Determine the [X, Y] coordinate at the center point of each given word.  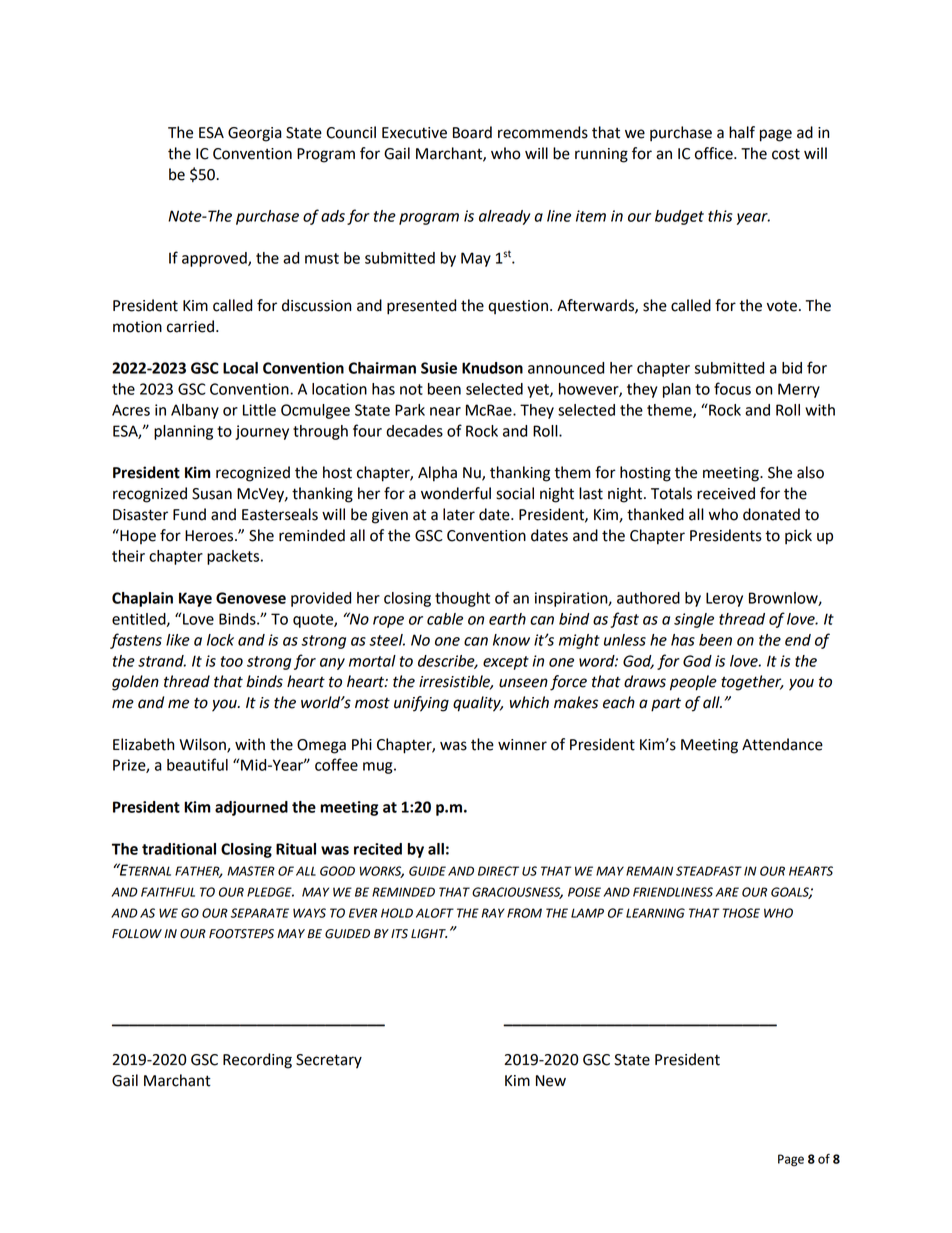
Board [472, 132]
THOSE [741, 913]
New [551, 1081]
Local [240, 368]
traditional [179, 849]
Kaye [195, 599]
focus [732, 388]
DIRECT [498, 871]
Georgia [255, 134]
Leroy [724, 599]
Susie [439, 368]
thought [462, 599]
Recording [257, 1061]
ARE [727, 892]
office [715, 153]
